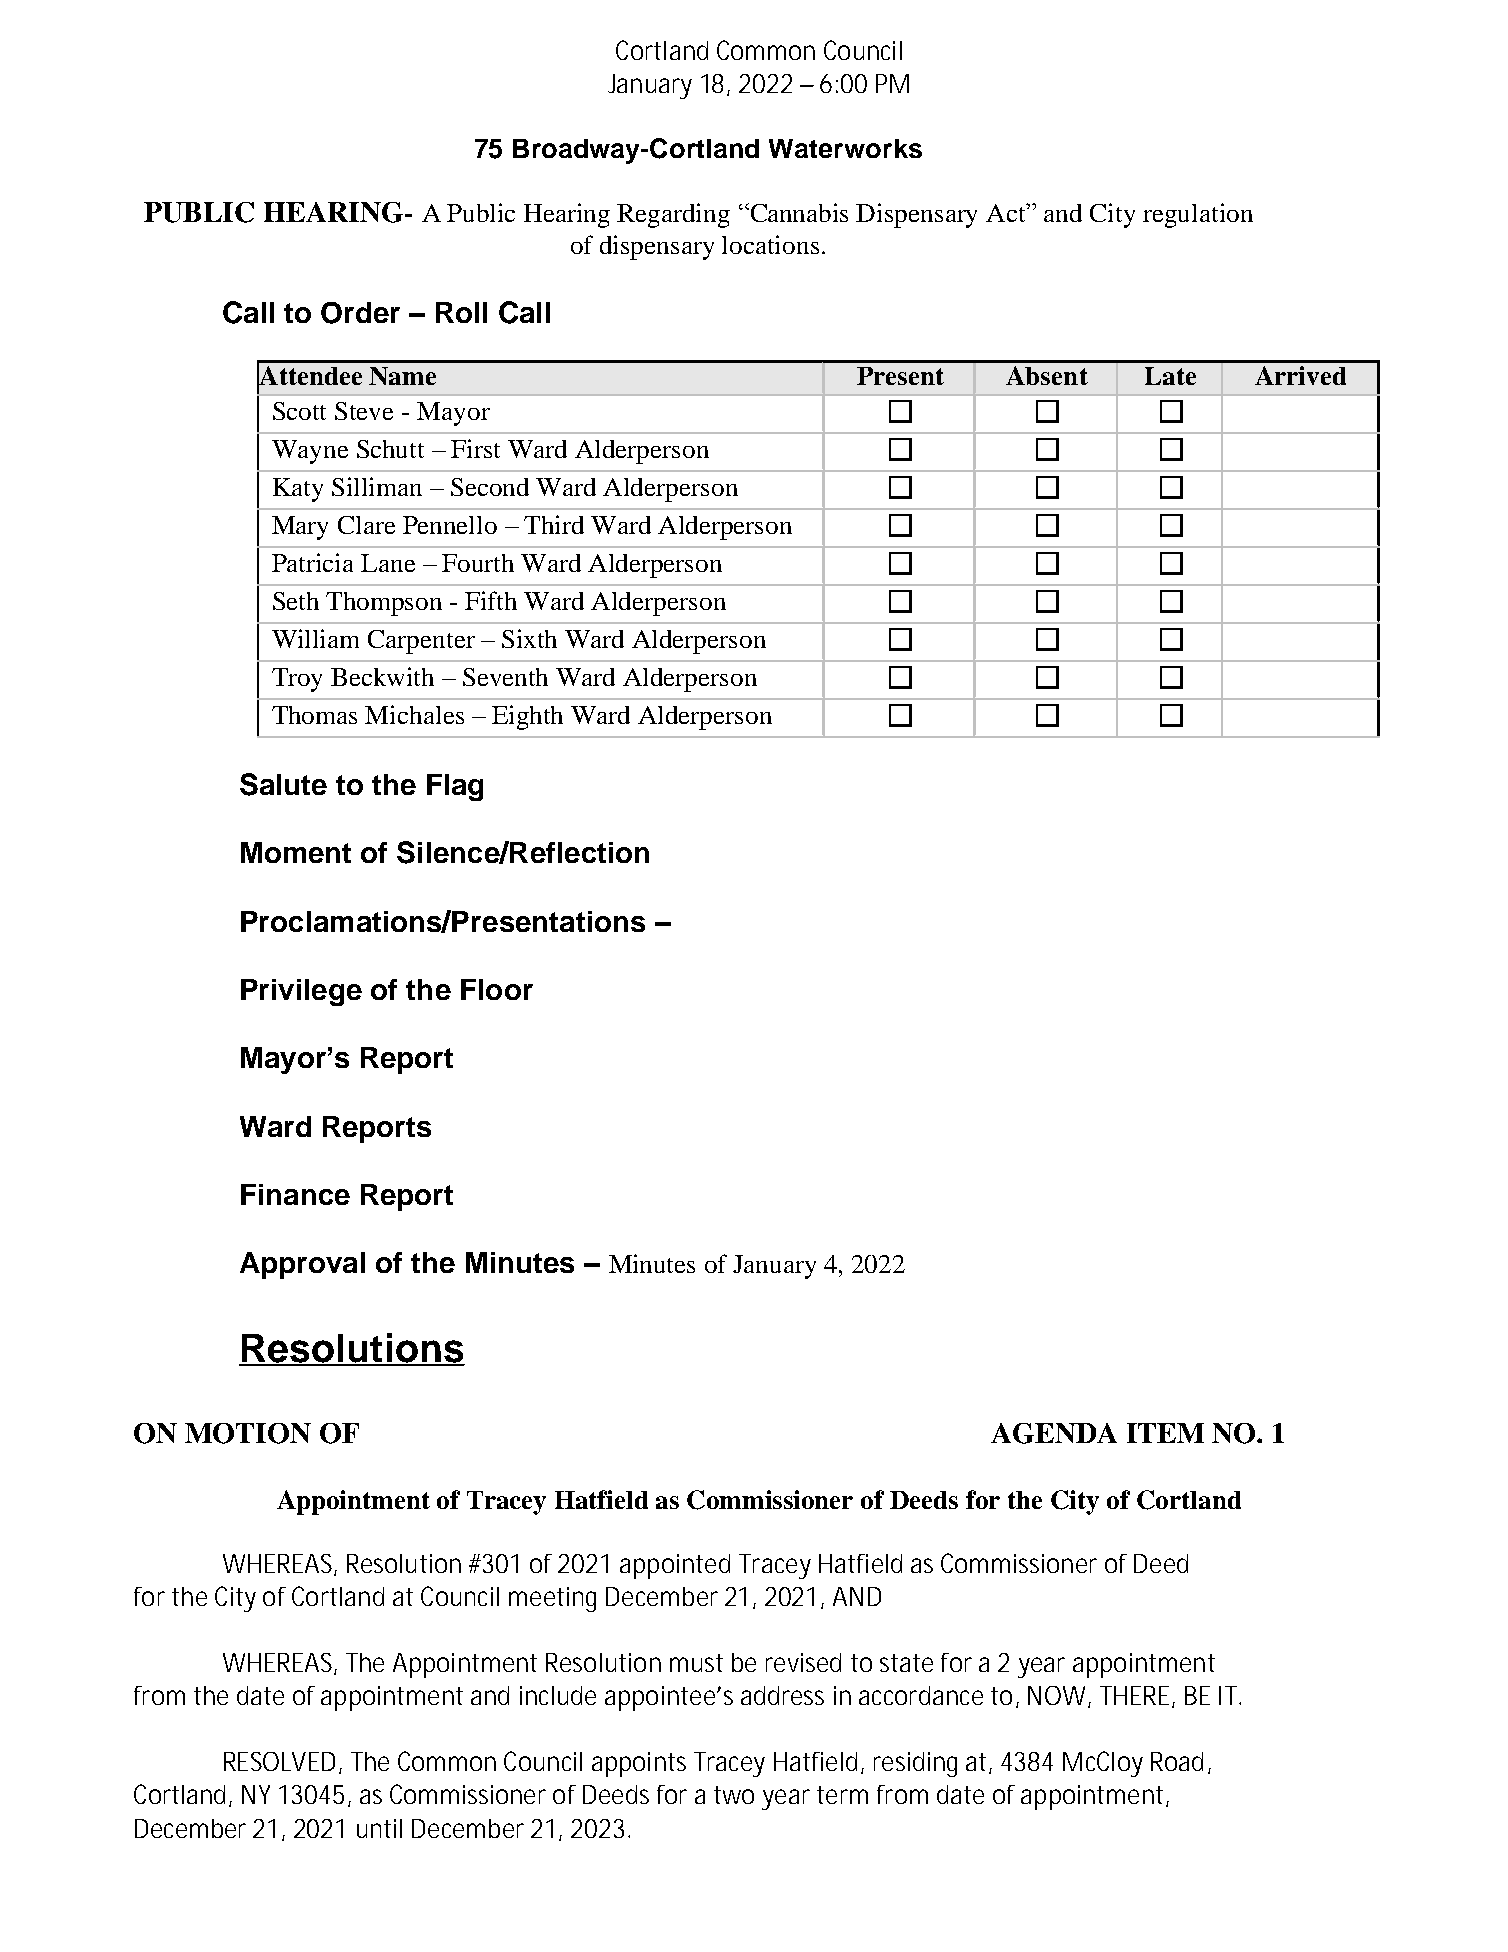  I want to click on two, so click(734, 1795).
